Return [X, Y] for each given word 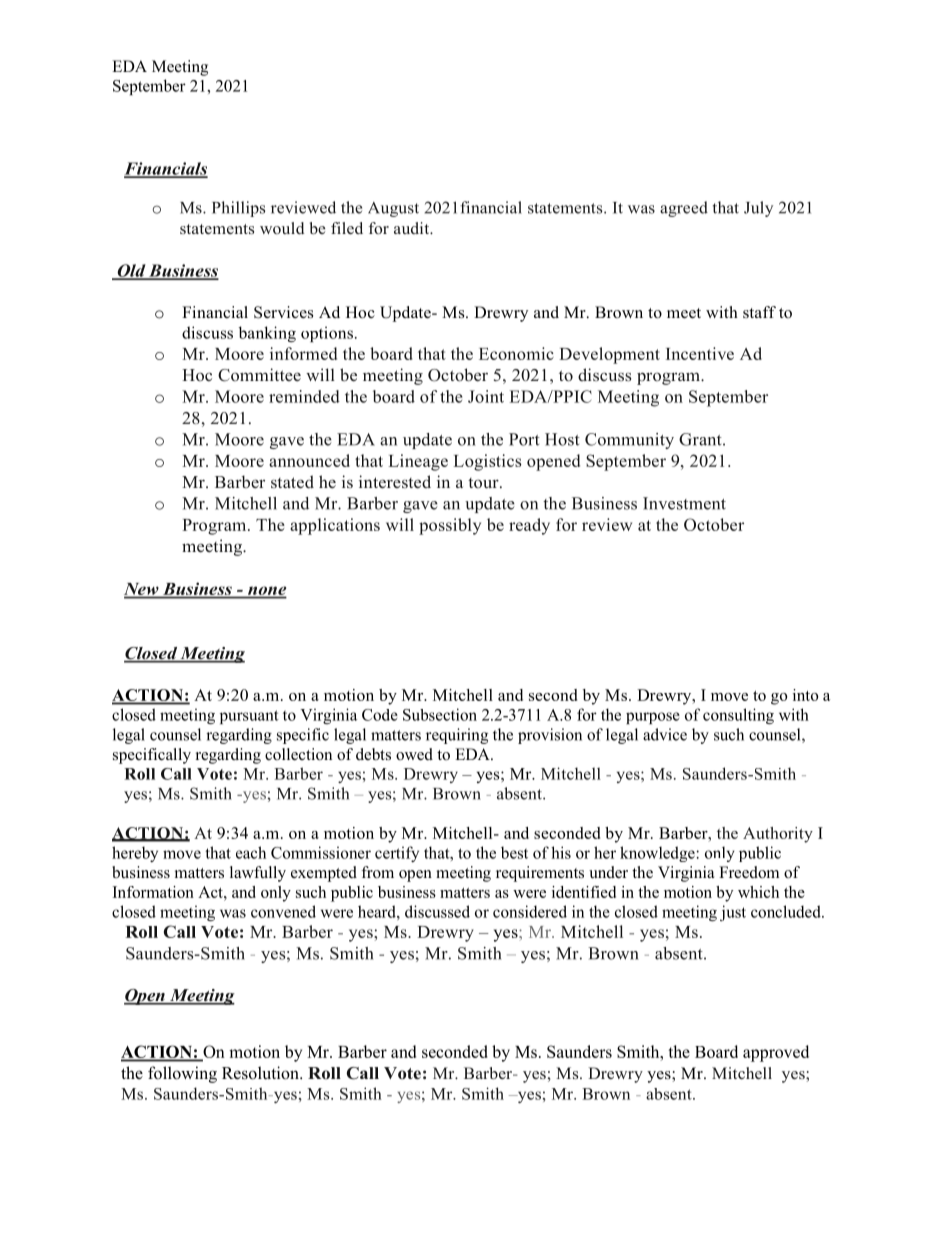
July [758, 209]
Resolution [261, 1073]
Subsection [440, 714]
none [266, 592]
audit [413, 228]
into [805, 695]
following [182, 1074]
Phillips [238, 209]
